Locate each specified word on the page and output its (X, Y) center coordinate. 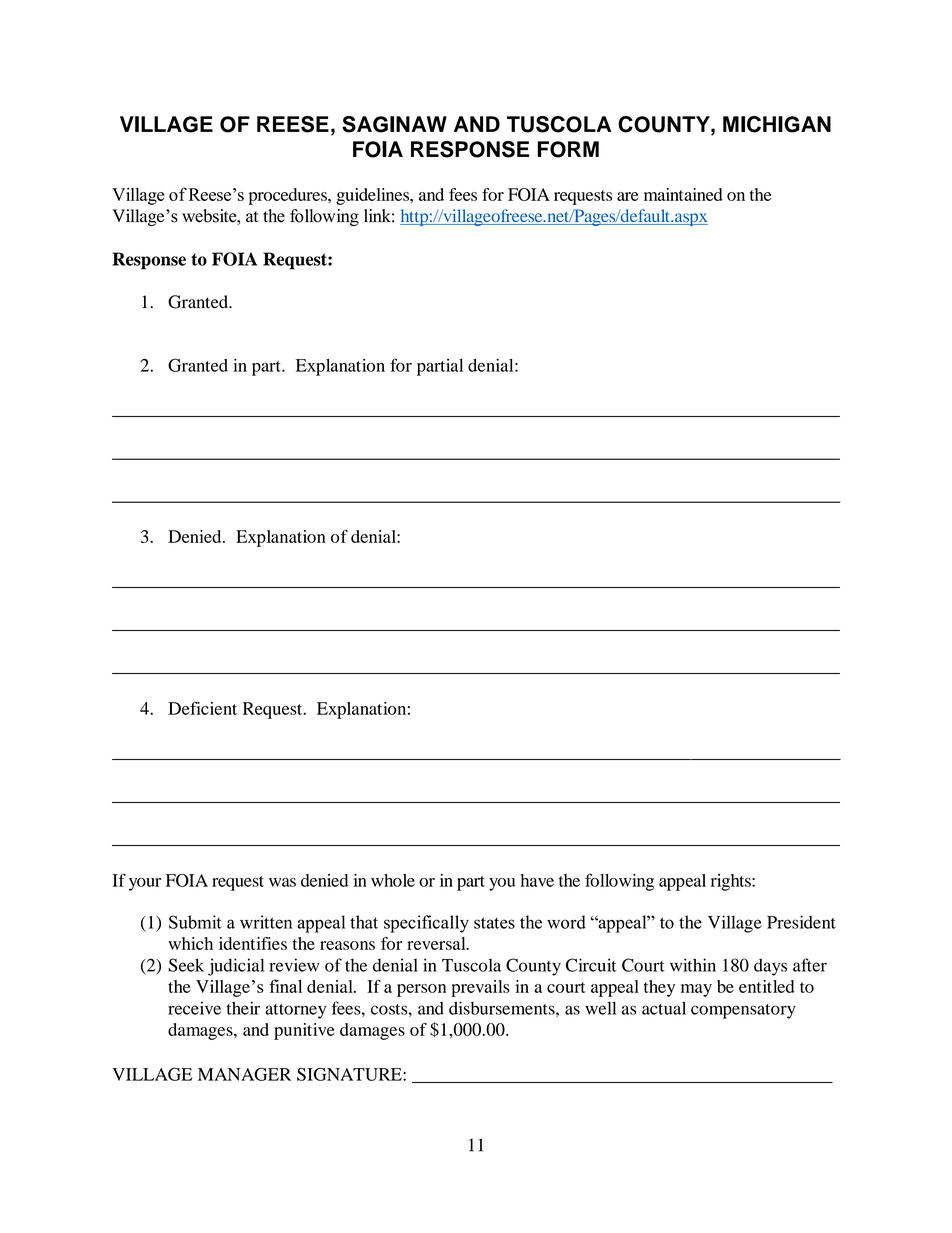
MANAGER (244, 1074)
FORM (568, 149)
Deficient (202, 708)
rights (732, 882)
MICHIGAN (777, 124)
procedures (289, 196)
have (537, 880)
